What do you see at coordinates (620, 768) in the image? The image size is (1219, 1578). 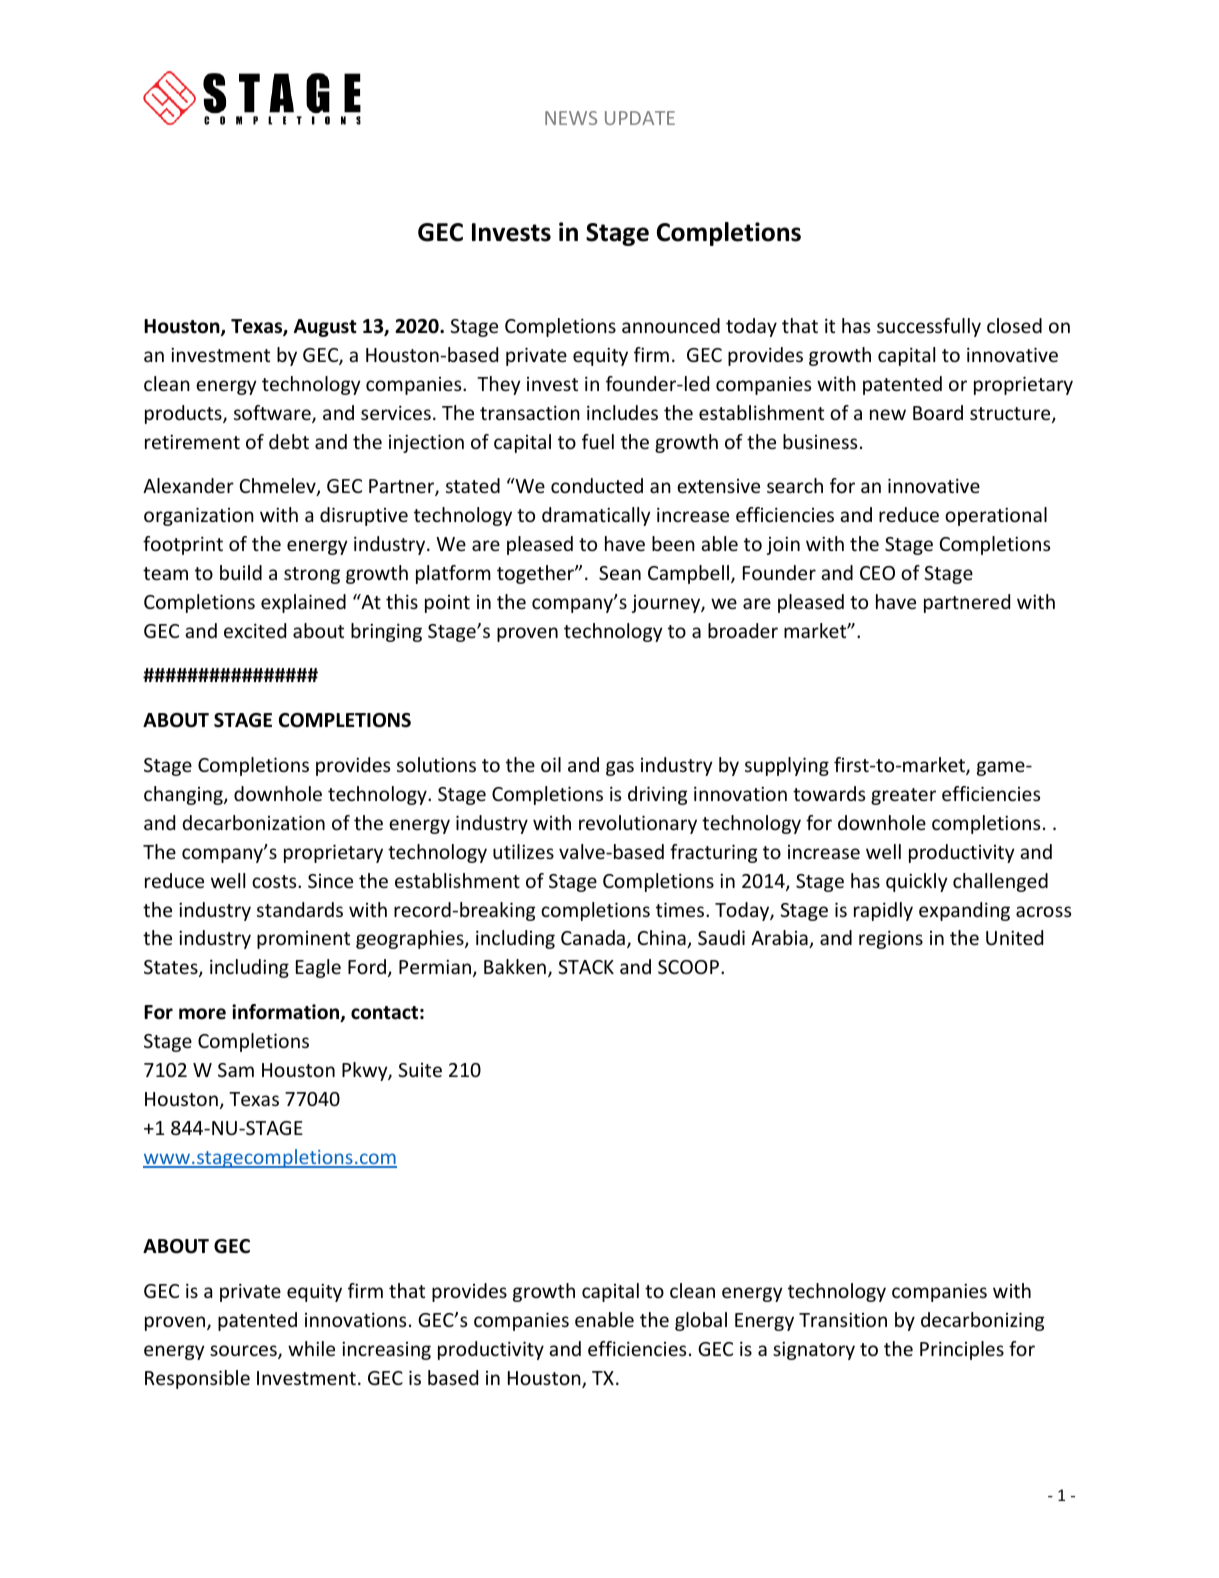 I see `gas` at bounding box center [620, 768].
